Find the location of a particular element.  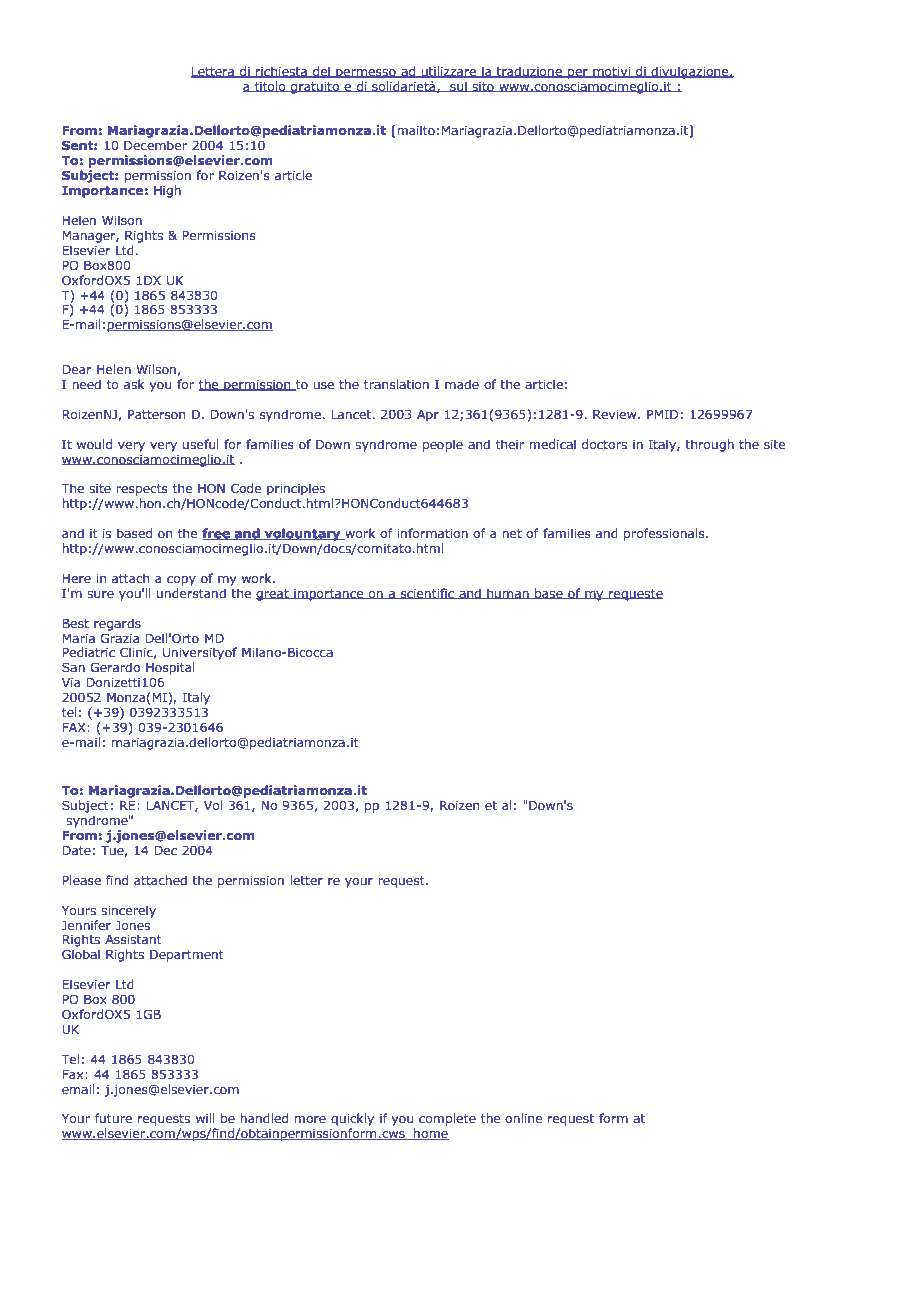

December is located at coordinates (155, 145).
